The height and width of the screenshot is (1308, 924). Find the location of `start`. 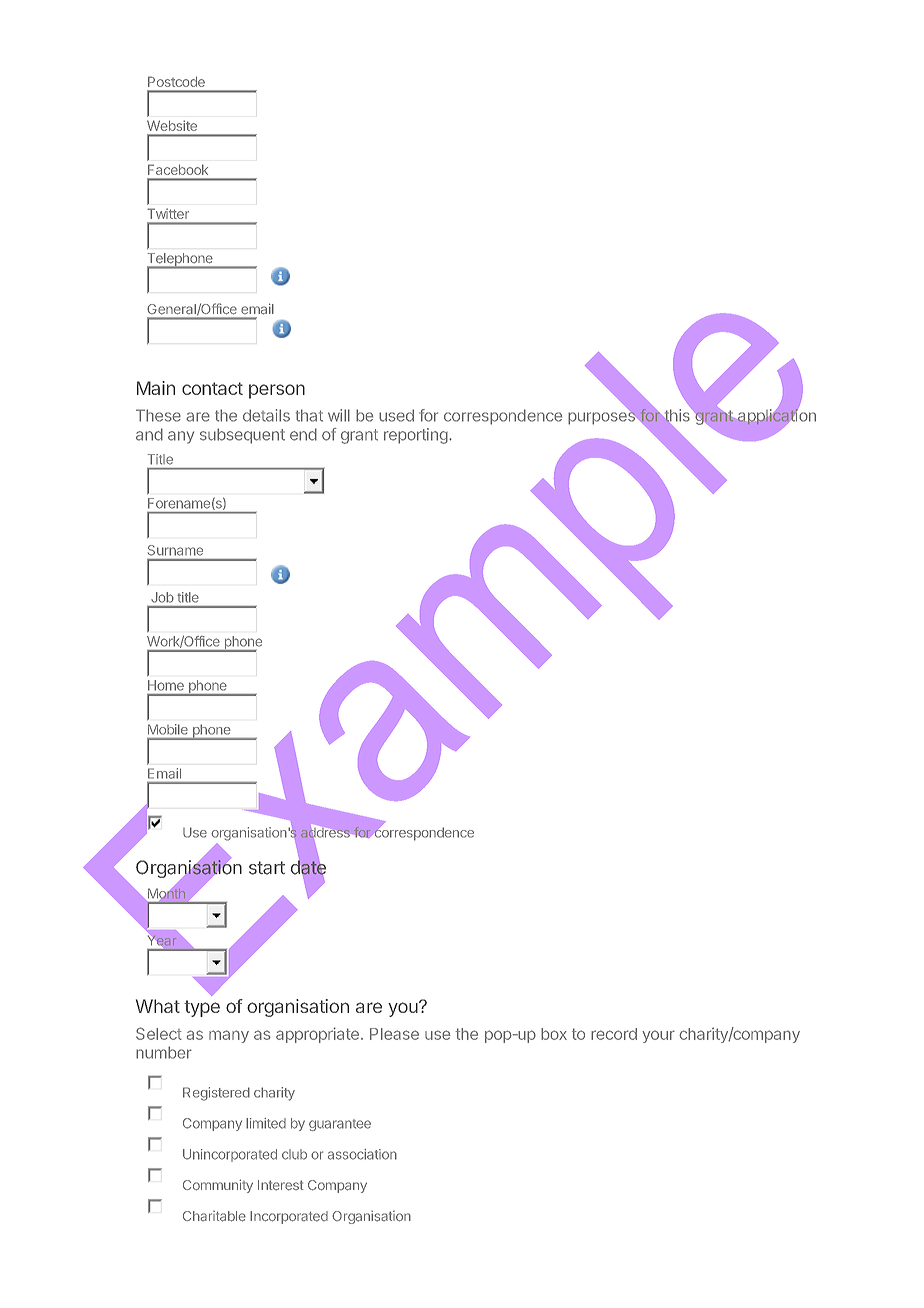

start is located at coordinates (267, 868).
